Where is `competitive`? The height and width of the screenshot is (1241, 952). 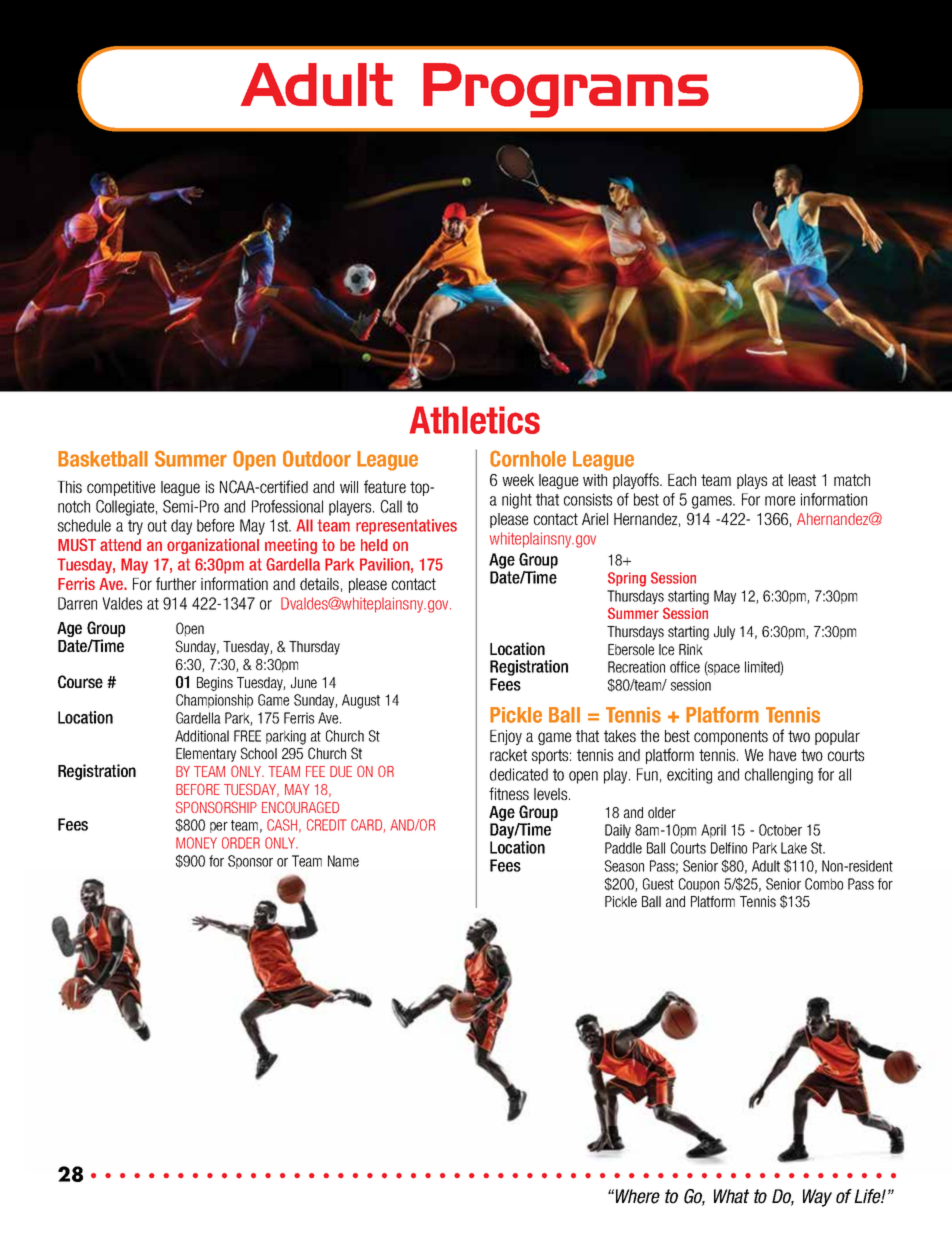
competitive is located at coordinates (121, 488).
